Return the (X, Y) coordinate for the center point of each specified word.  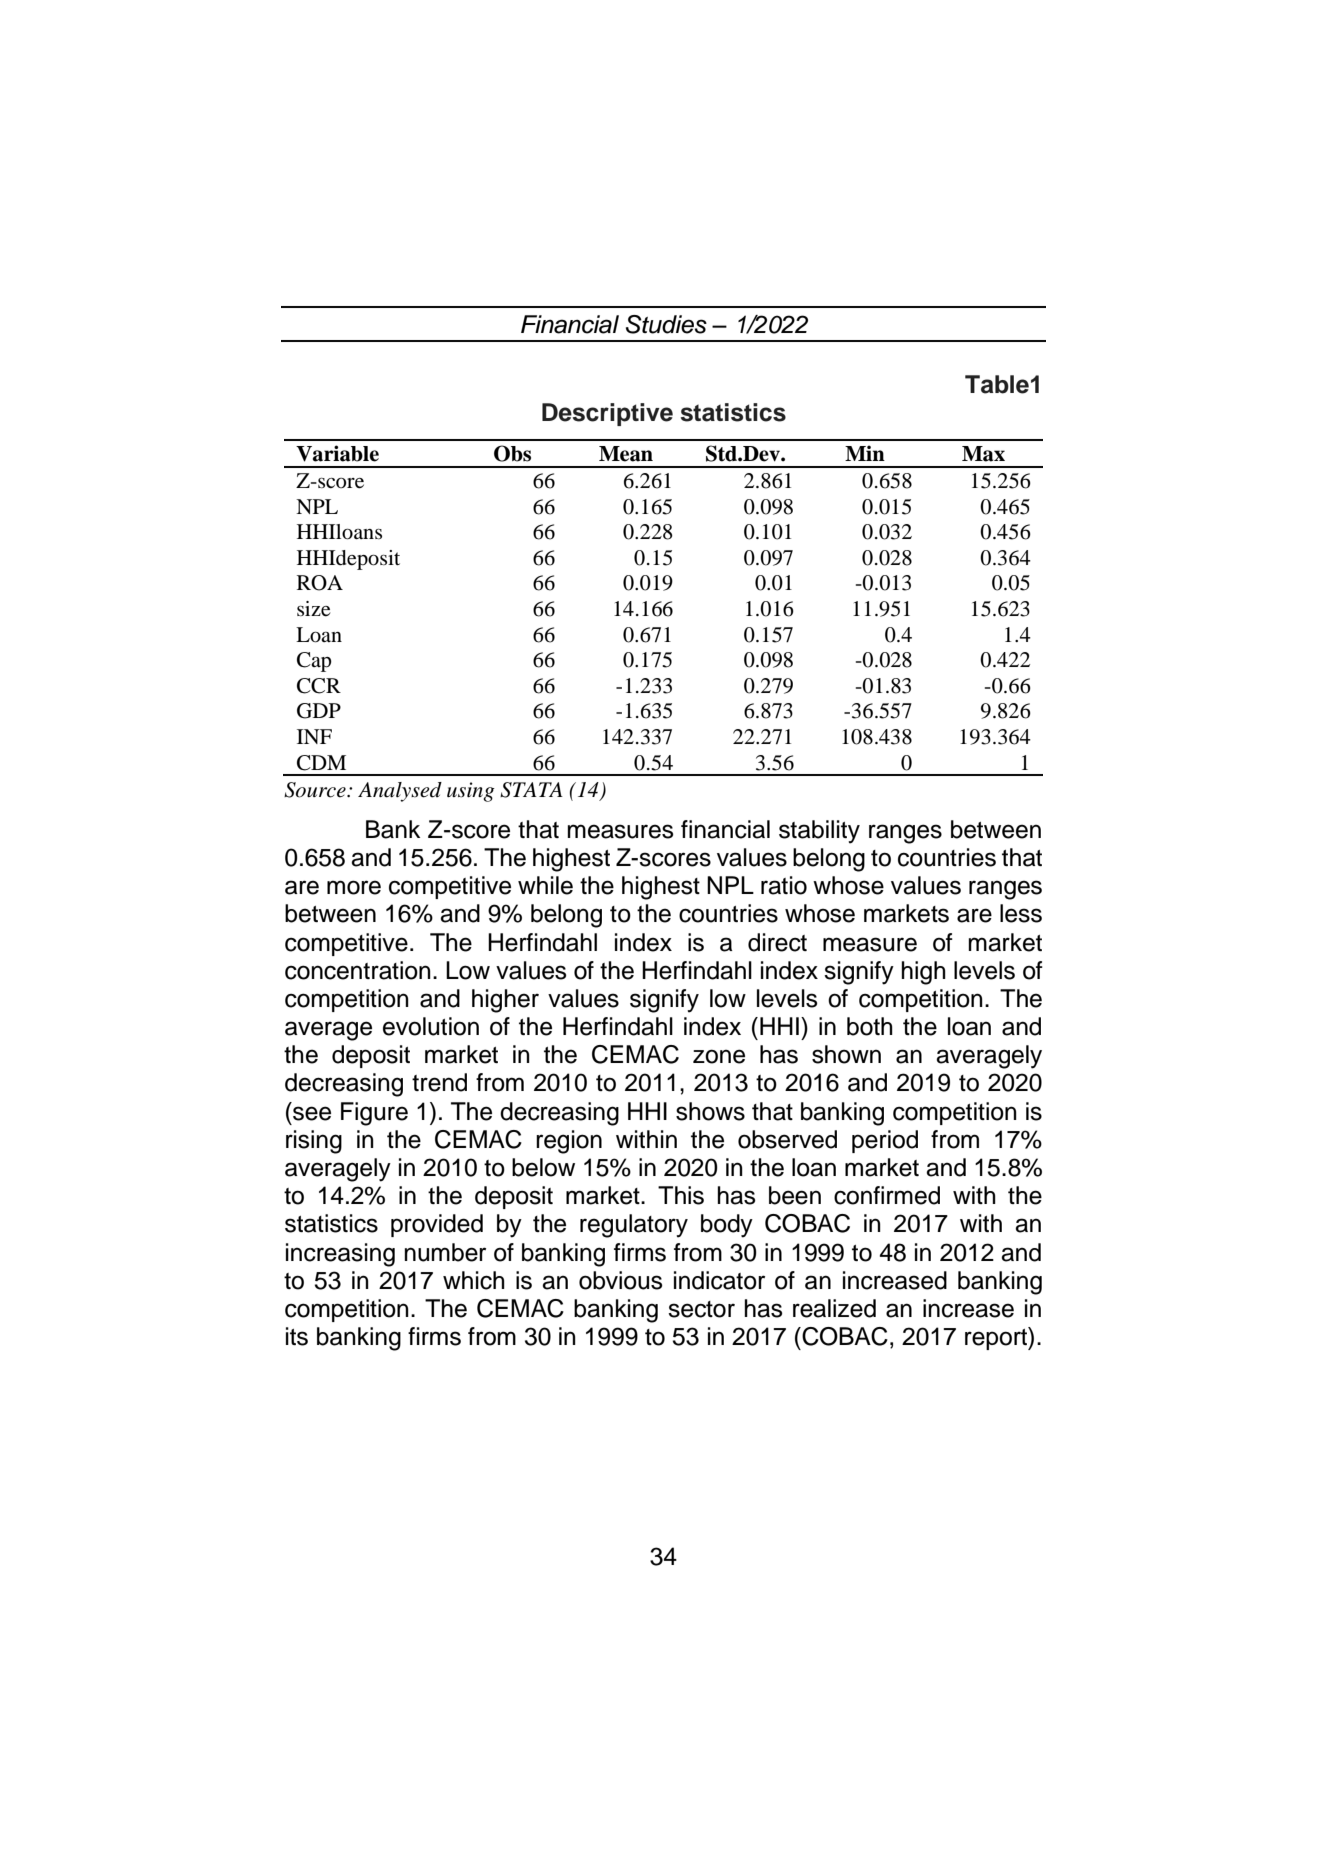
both (870, 1026)
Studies (666, 324)
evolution (431, 1026)
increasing (340, 1255)
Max (983, 454)
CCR (319, 686)
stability (819, 832)
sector (701, 1309)
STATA (531, 790)
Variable (337, 453)
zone (719, 1056)
